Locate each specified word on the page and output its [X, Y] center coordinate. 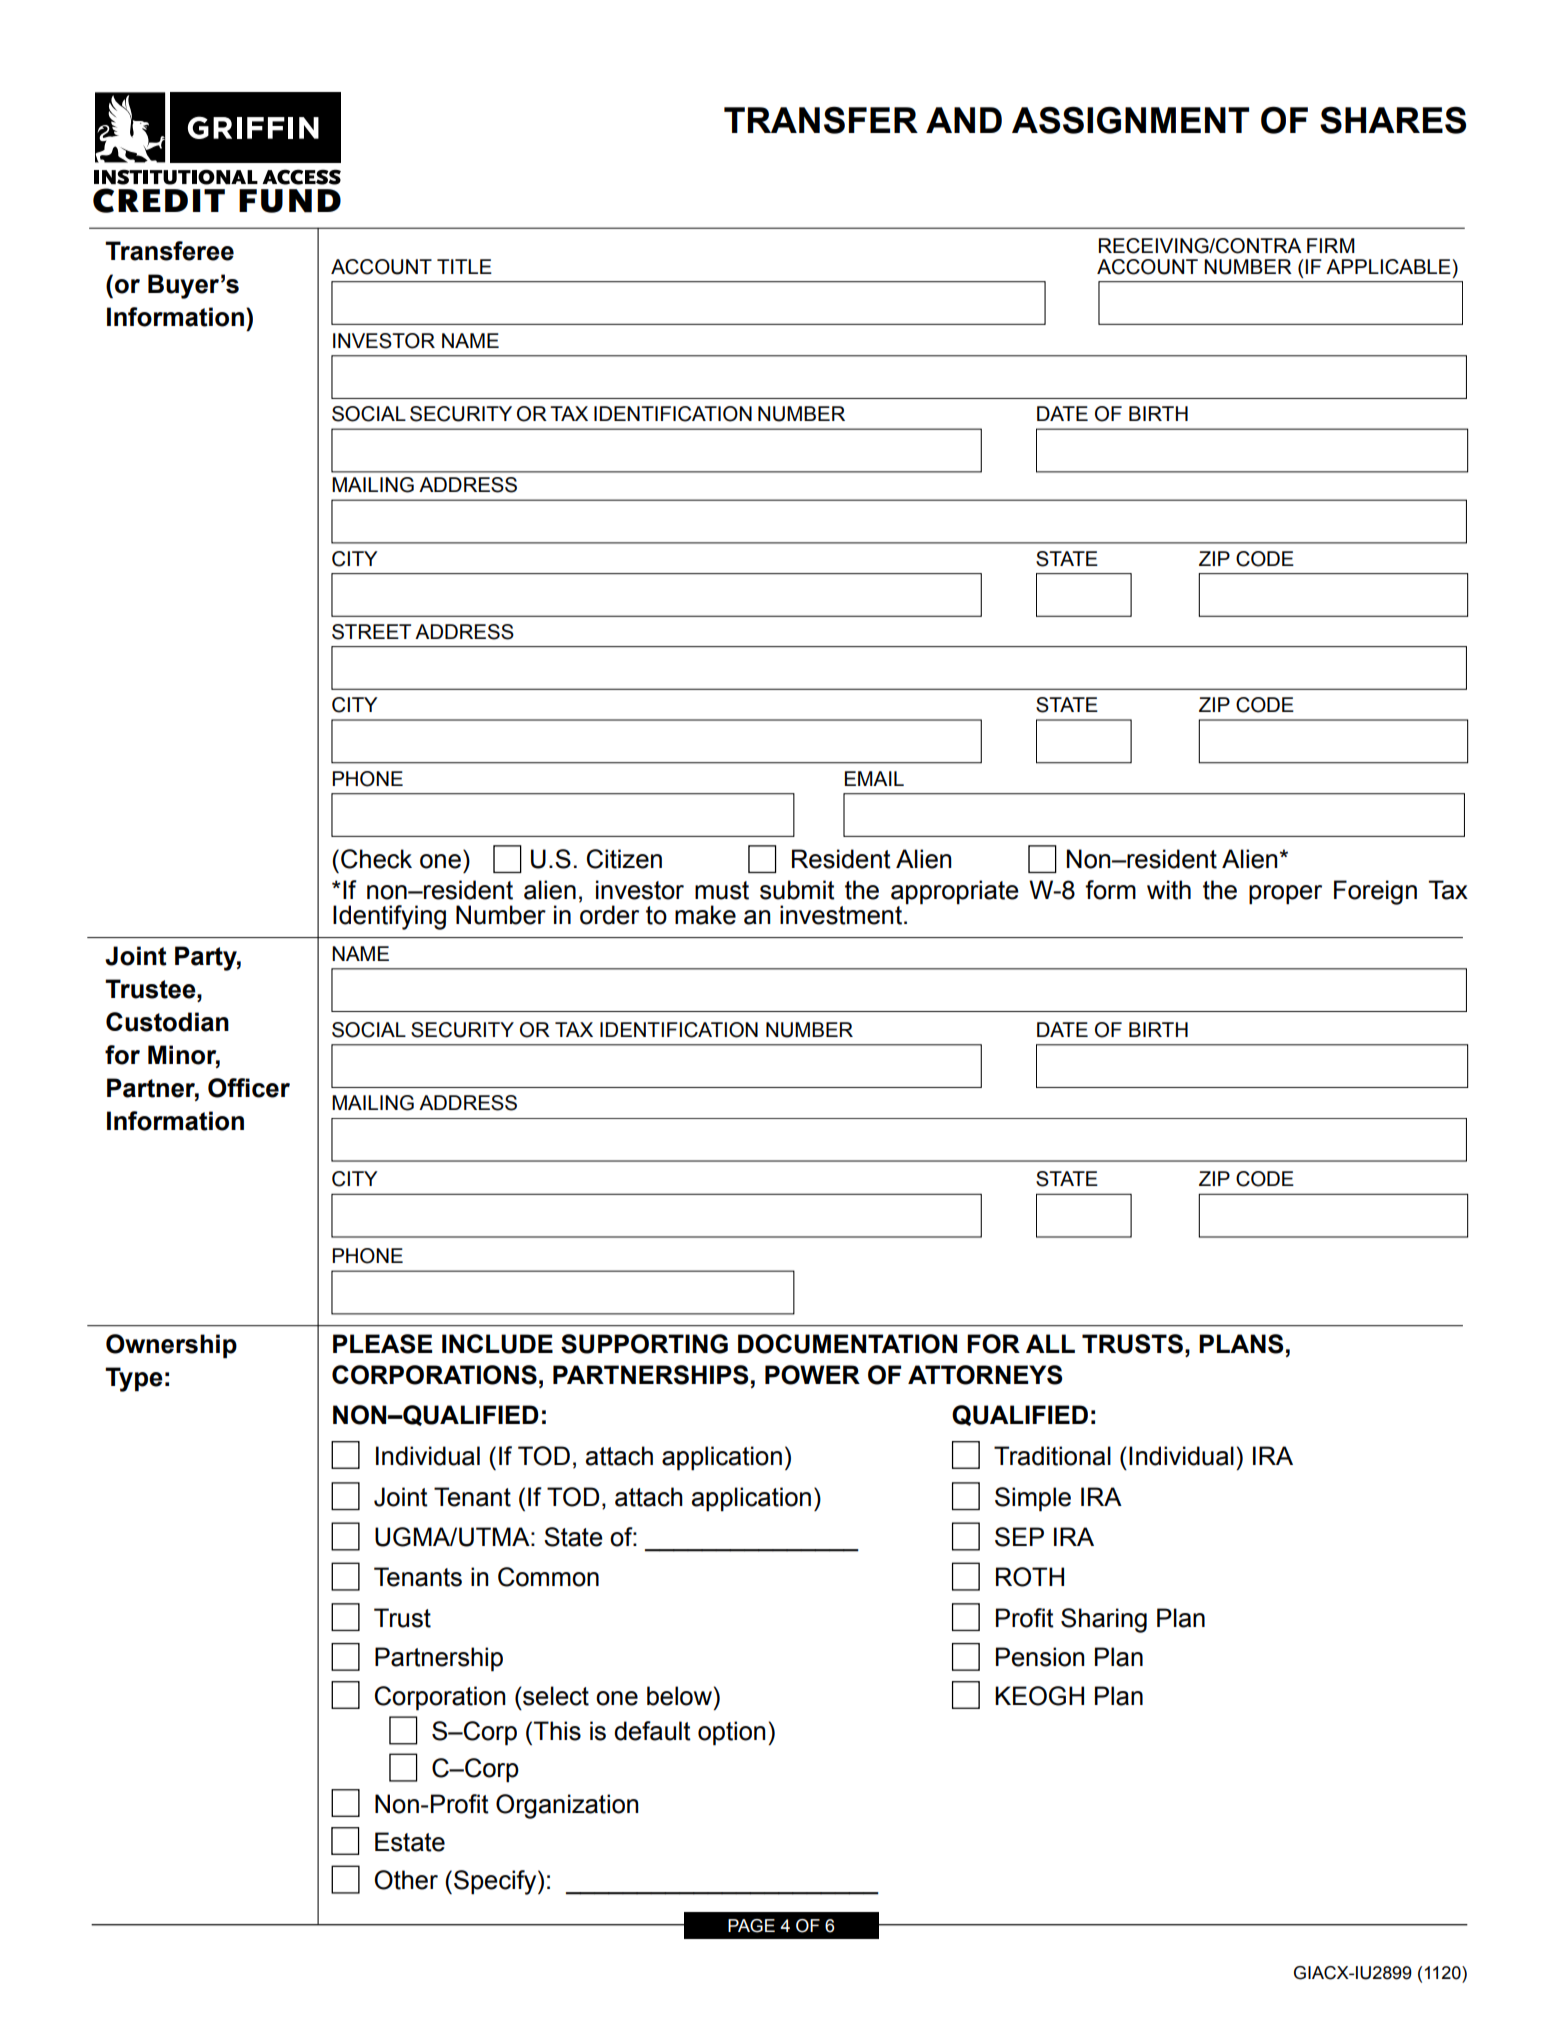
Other [406, 1880]
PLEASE [382, 1344]
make [705, 915]
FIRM [1331, 245]
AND [964, 120]
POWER [812, 1375]
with [1169, 890]
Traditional [1052, 1456]
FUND [290, 201]
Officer [249, 1088]
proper [1285, 895]
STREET [371, 632]
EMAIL [874, 778]
